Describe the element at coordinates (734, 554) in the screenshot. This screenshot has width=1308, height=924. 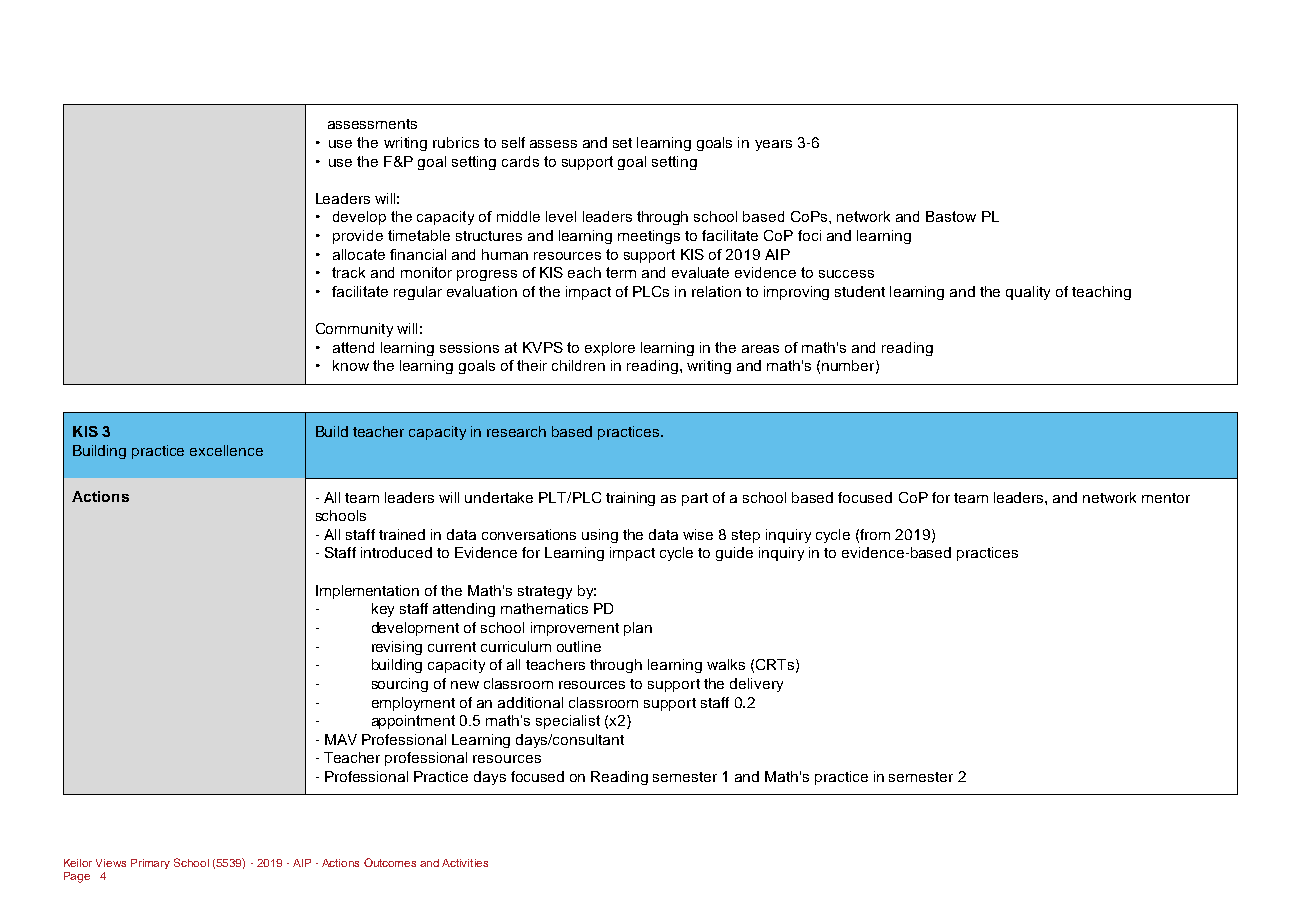
I see `guide` at that location.
